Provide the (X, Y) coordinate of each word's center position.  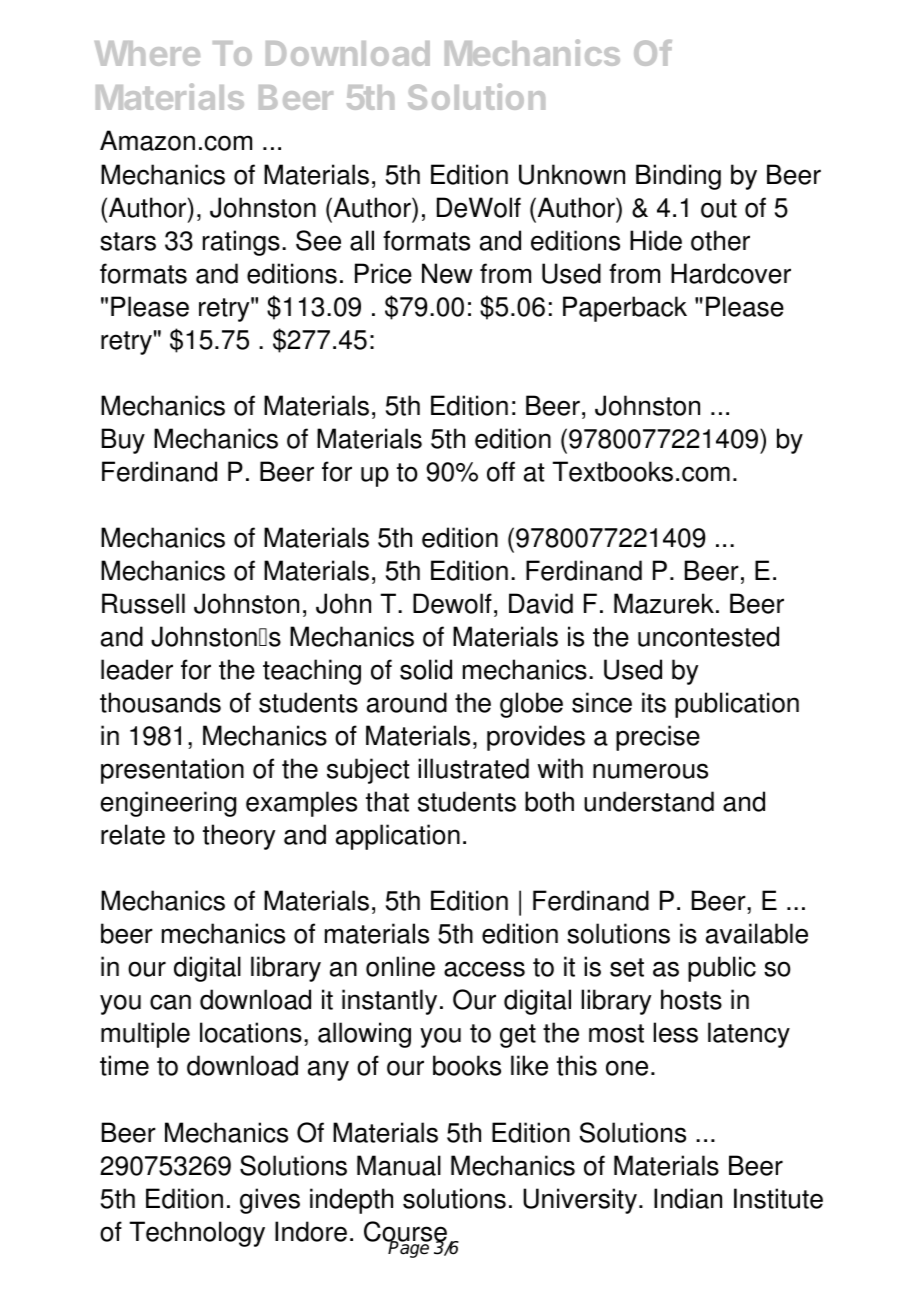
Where (147, 53)
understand (649, 801)
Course (405, 1232)
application (398, 837)
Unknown (572, 174)
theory (239, 837)
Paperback (625, 309)
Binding (678, 177)
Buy (123, 441)
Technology (197, 1234)
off (501, 471)
